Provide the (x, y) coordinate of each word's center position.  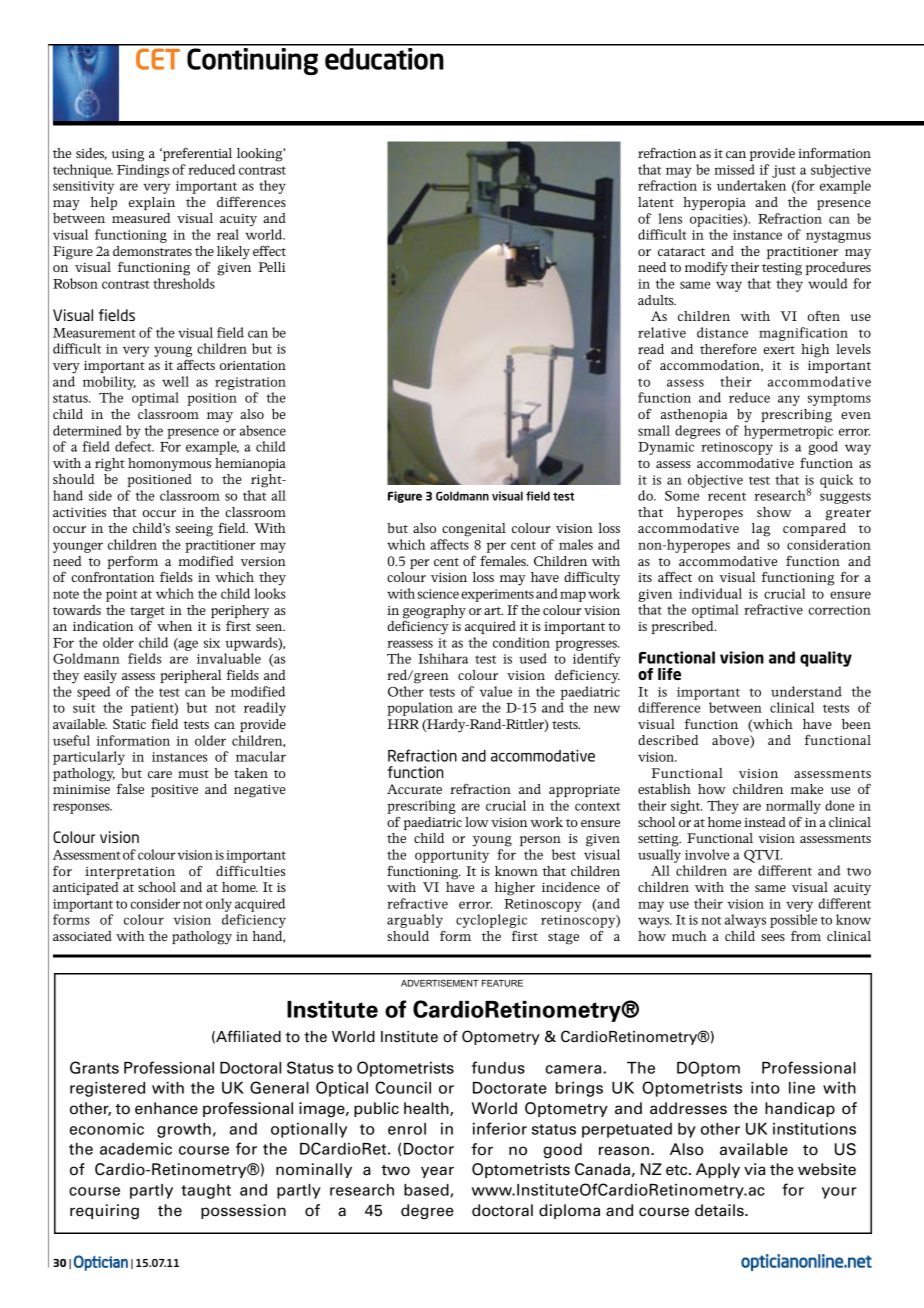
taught (206, 1191)
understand (806, 691)
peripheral (191, 676)
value (496, 691)
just (784, 171)
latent (656, 202)
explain (152, 203)
